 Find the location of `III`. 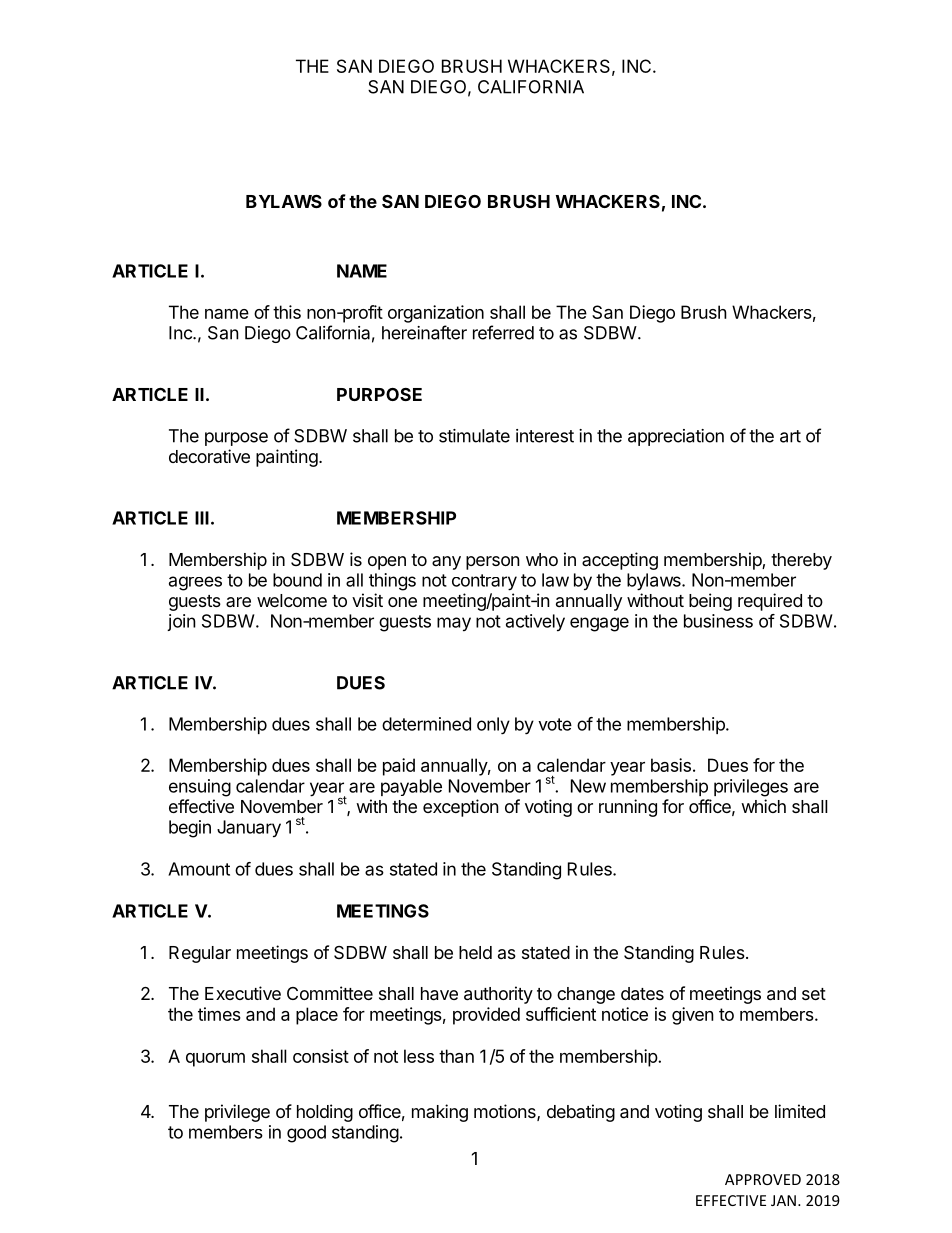

III is located at coordinates (202, 518).
